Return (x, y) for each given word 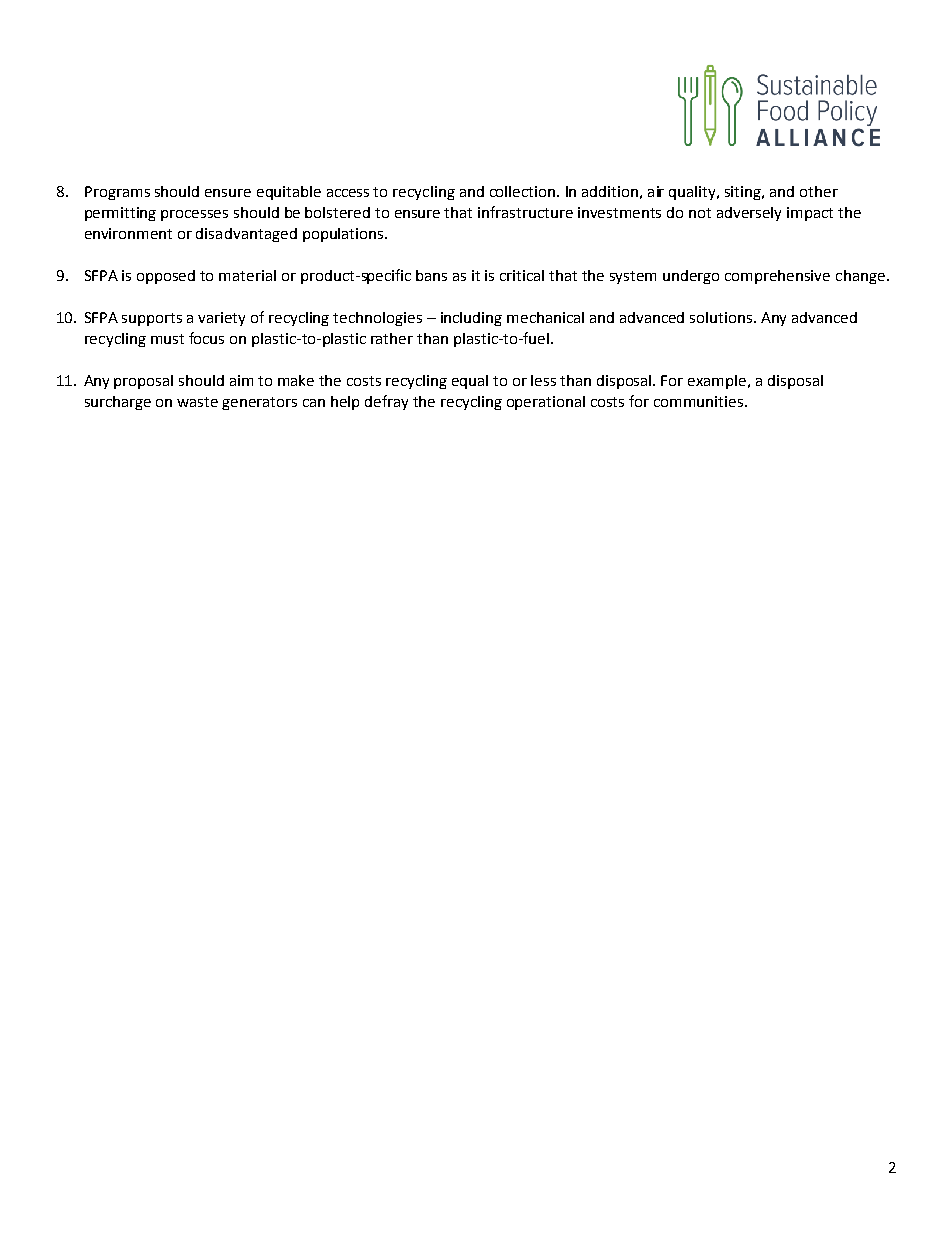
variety (221, 319)
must (167, 339)
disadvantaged (246, 235)
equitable (289, 193)
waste (197, 402)
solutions (722, 317)
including (471, 319)
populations (344, 235)
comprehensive (777, 277)
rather (392, 338)
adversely (749, 214)
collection (524, 191)
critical (522, 275)
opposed (166, 277)
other (819, 191)
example (718, 382)
